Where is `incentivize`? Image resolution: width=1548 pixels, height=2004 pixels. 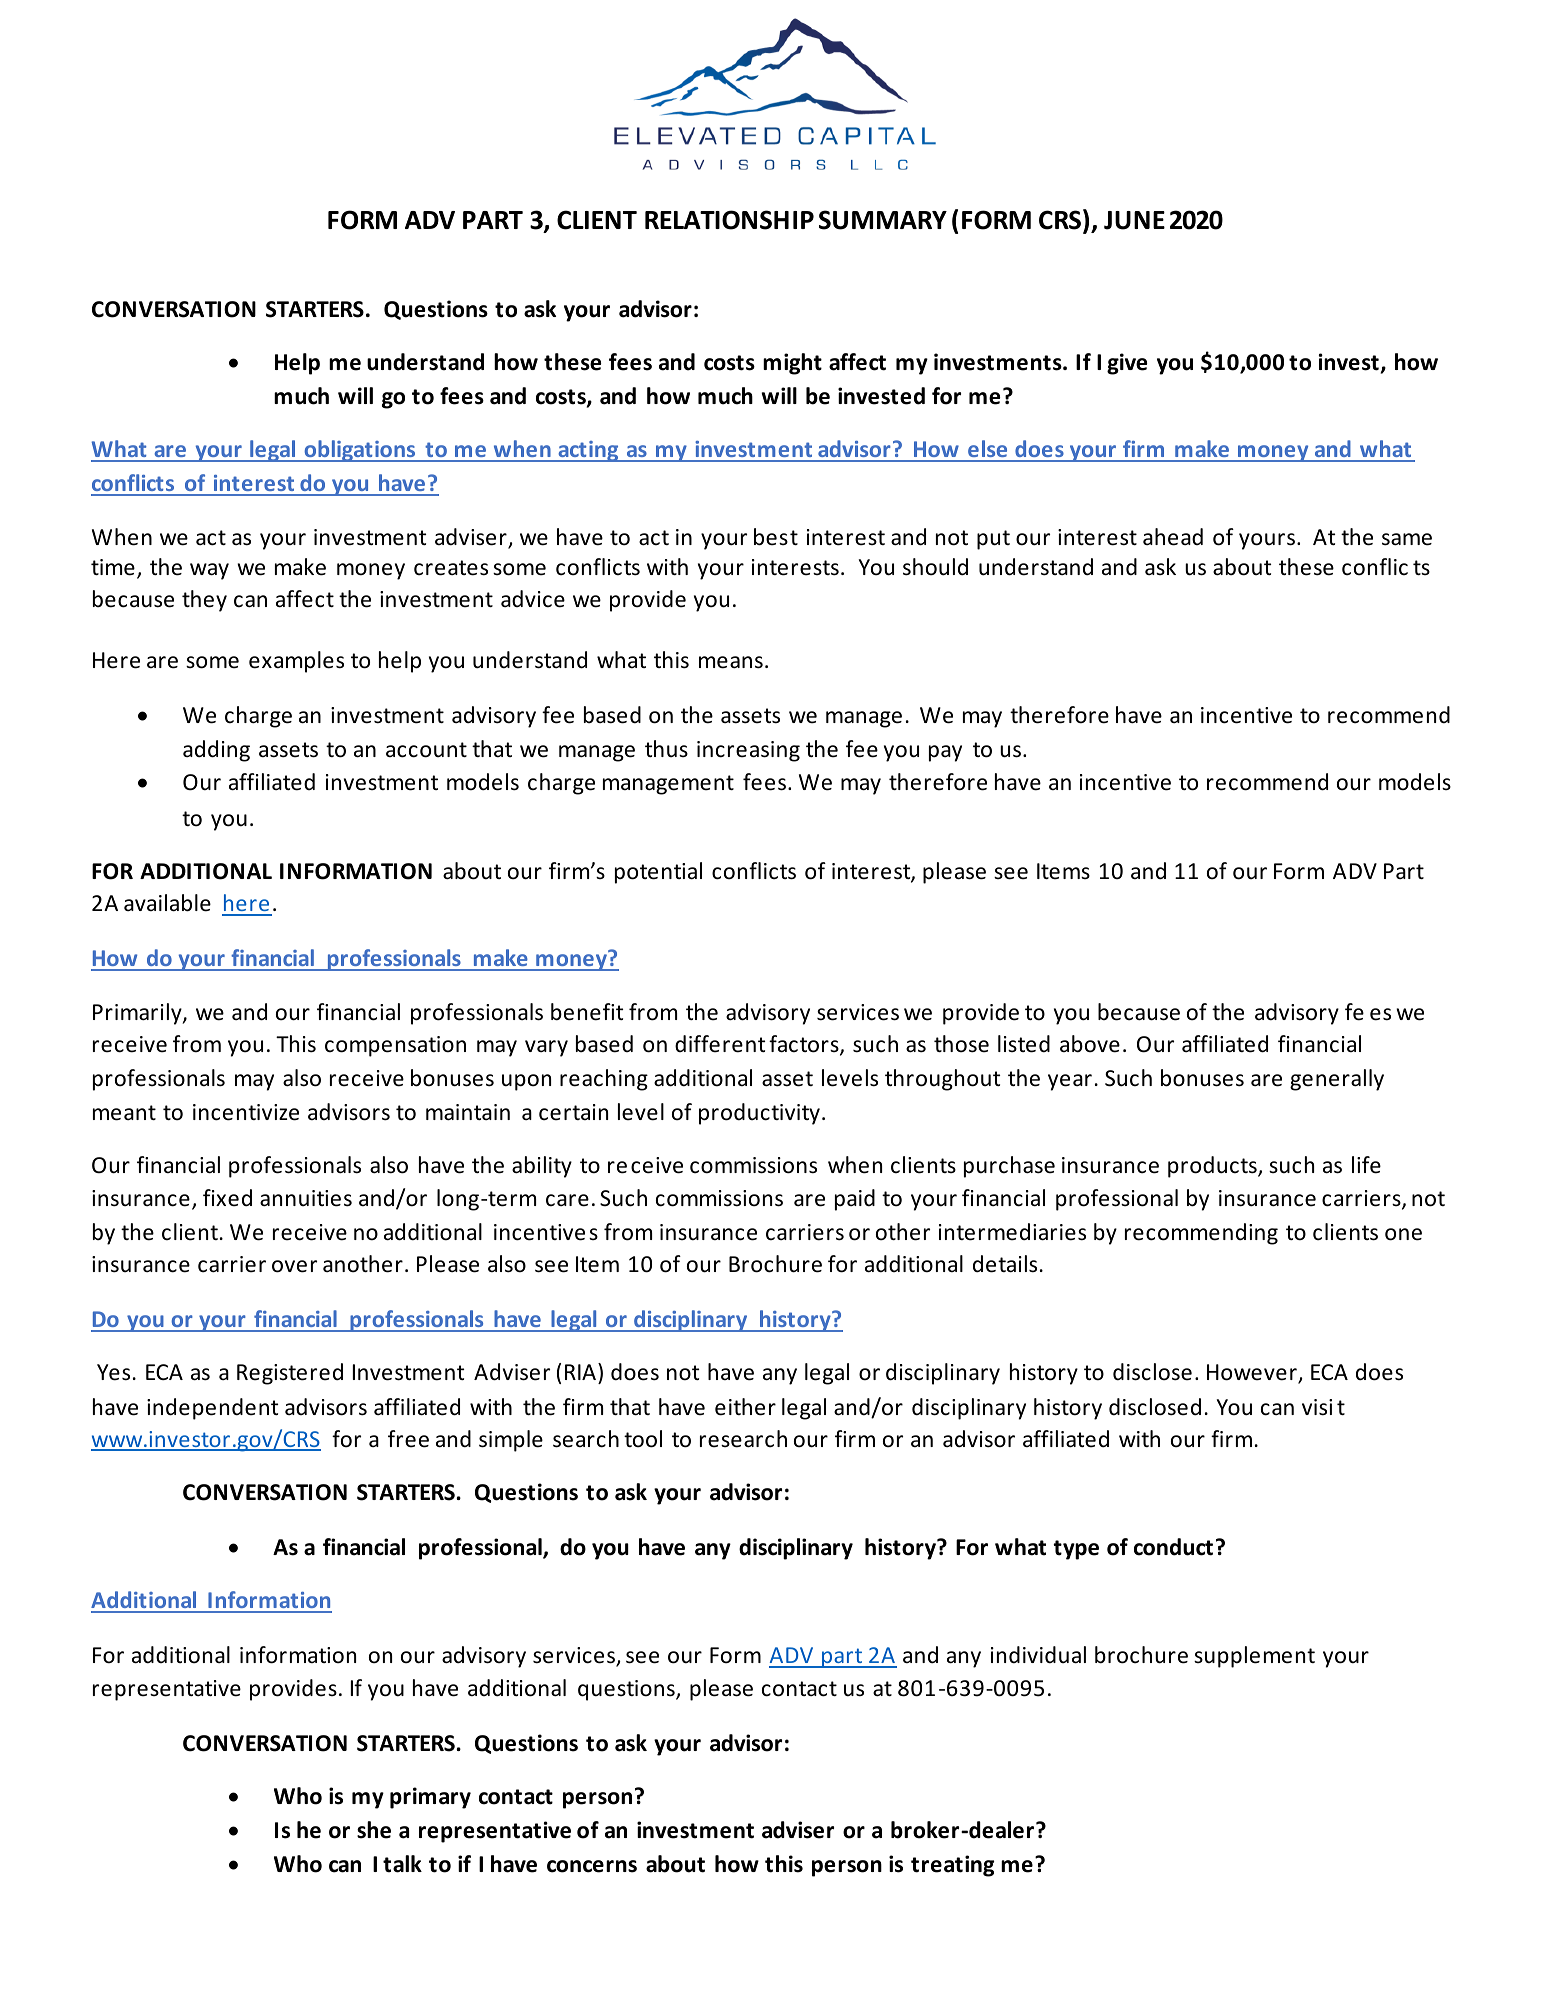
incentivize is located at coordinates (246, 1112).
